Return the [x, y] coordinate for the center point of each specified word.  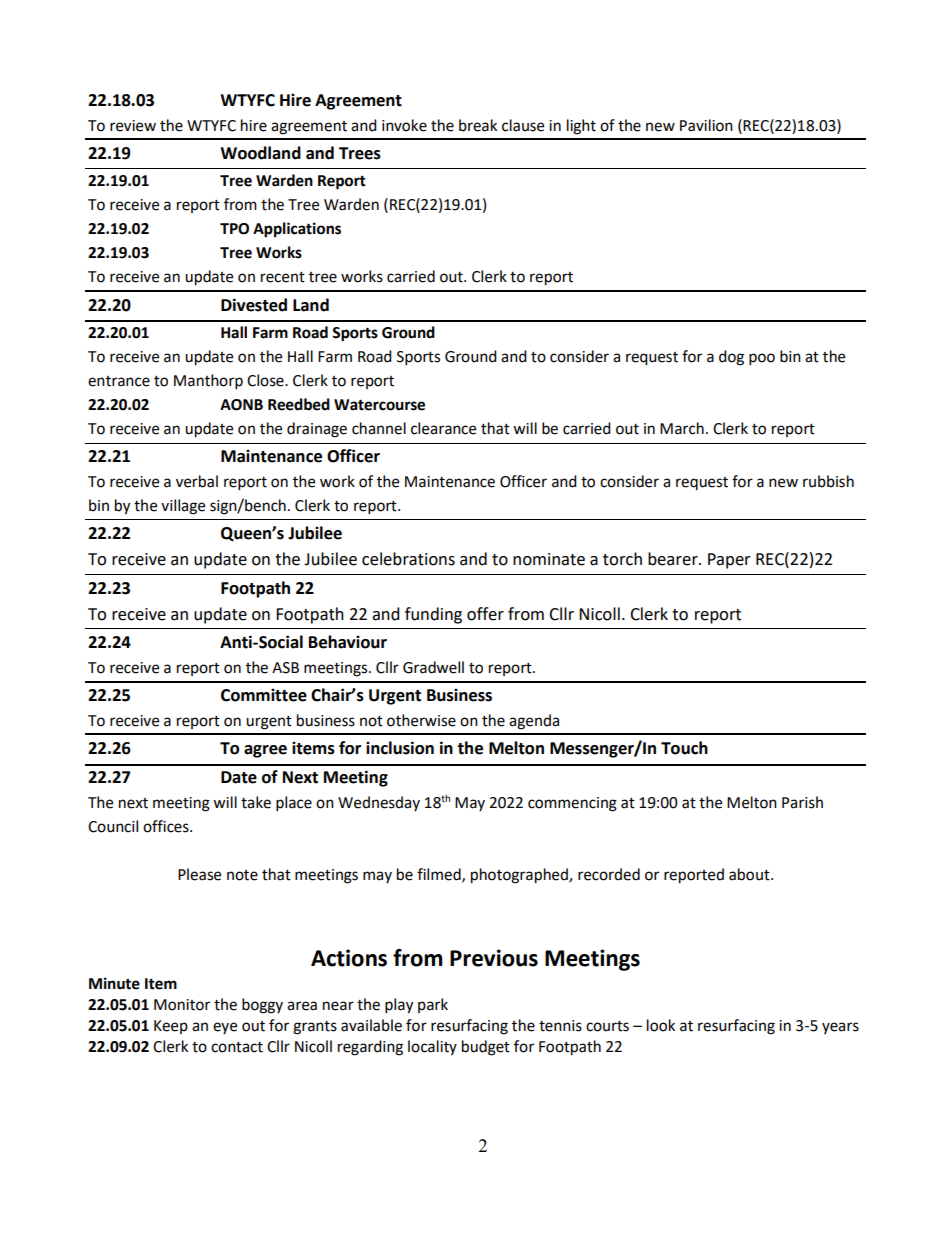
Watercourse [379, 405]
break [478, 125]
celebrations [408, 559]
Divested [254, 305]
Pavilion [706, 125]
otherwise [421, 720]
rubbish [828, 481]
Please [199, 874]
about [750, 874]
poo [762, 359]
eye [225, 1028]
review [133, 126]
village [183, 507]
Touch [684, 748]
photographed [520, 876]
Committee [264, 695]
